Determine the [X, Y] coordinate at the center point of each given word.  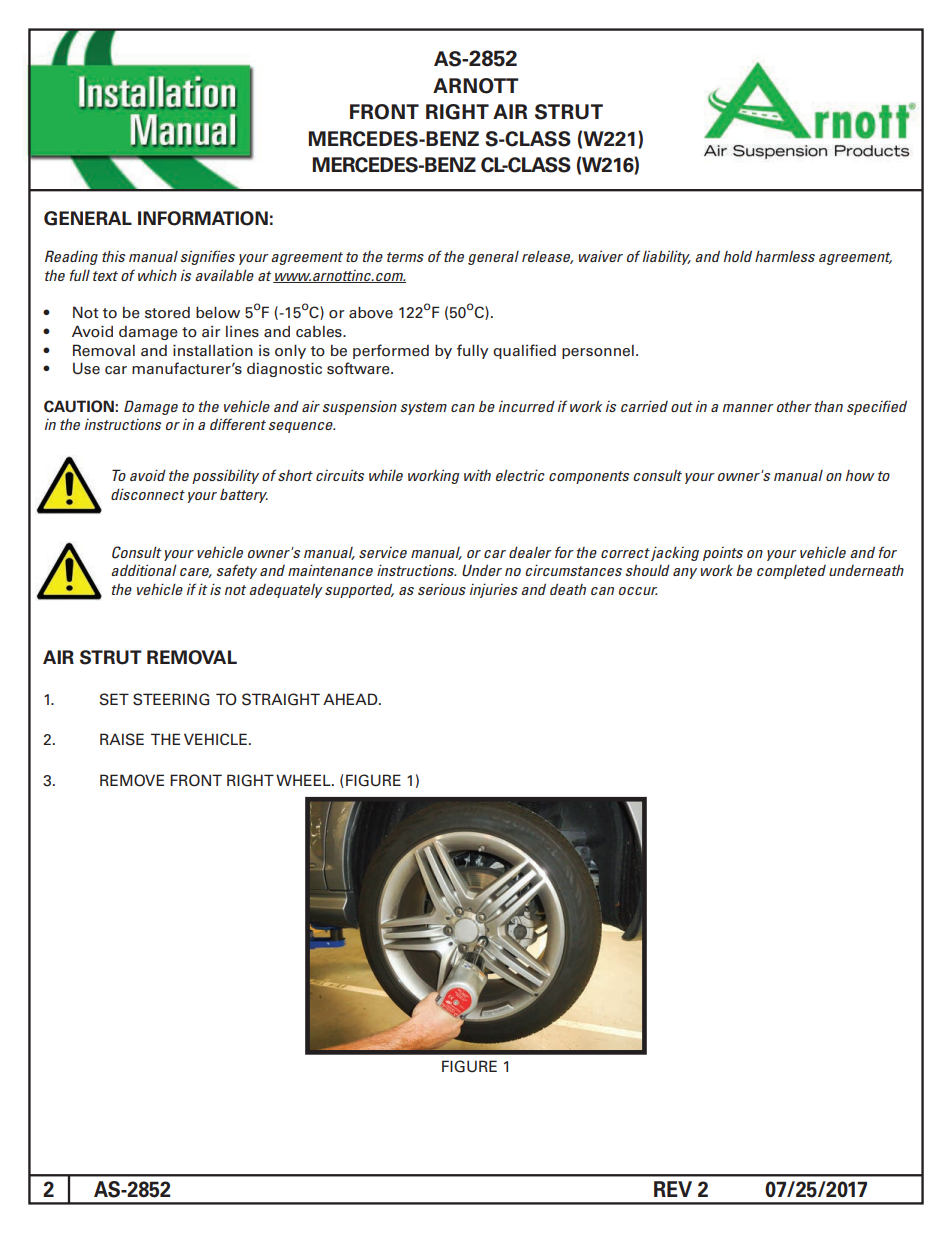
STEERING [171, 699]
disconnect [148, 494]
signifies [207, 257]
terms [405, 257]
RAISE [122, 739]
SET [114, 699]
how [860, 475]
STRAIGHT [281, 699]
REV [673, 1189]
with [477, 475]
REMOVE [132, 780]
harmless [785, 256]
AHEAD [351, 699]
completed [791, 572]
